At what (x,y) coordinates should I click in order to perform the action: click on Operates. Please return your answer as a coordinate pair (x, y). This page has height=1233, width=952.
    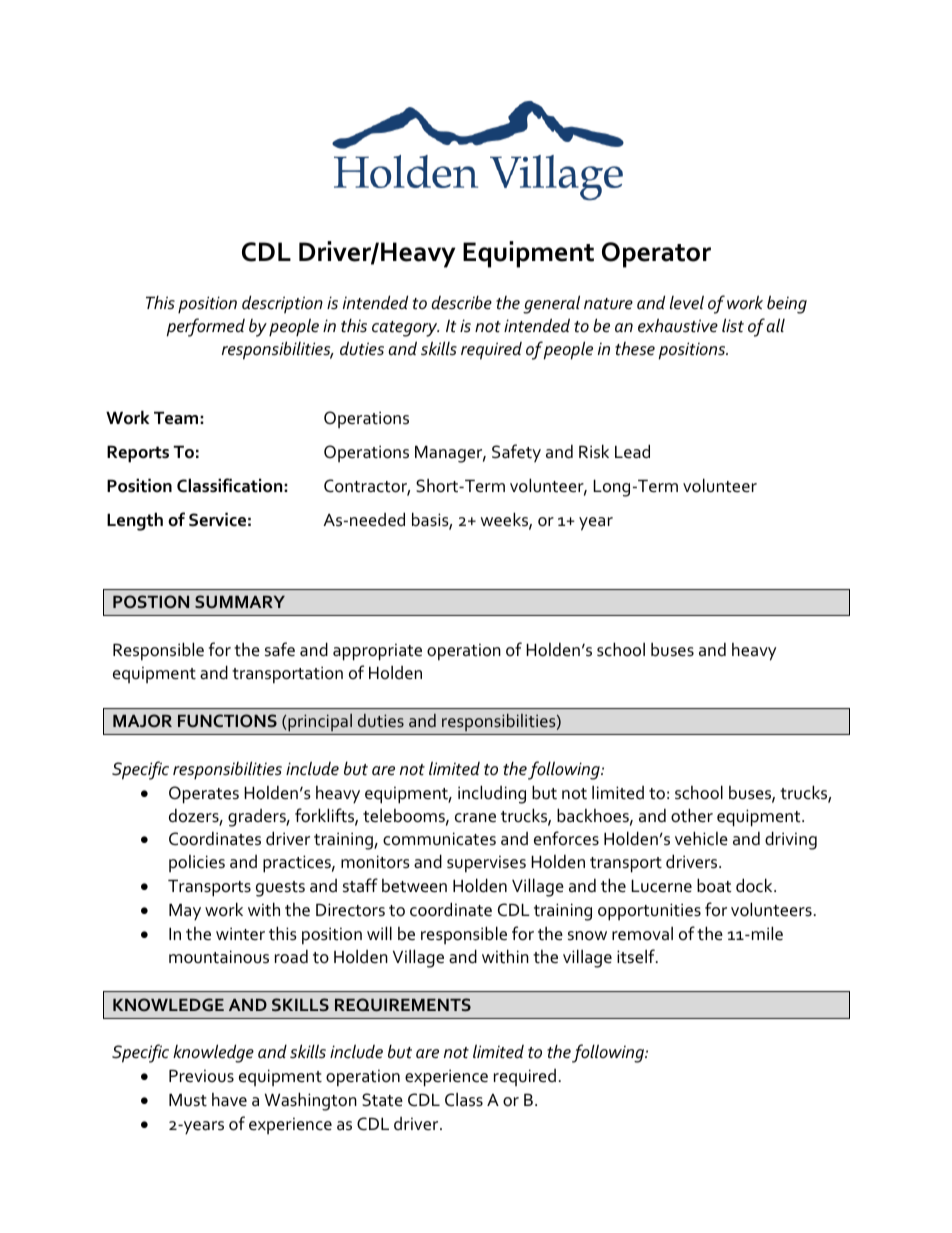
    Looking at the image, I should click on (204, 795).
